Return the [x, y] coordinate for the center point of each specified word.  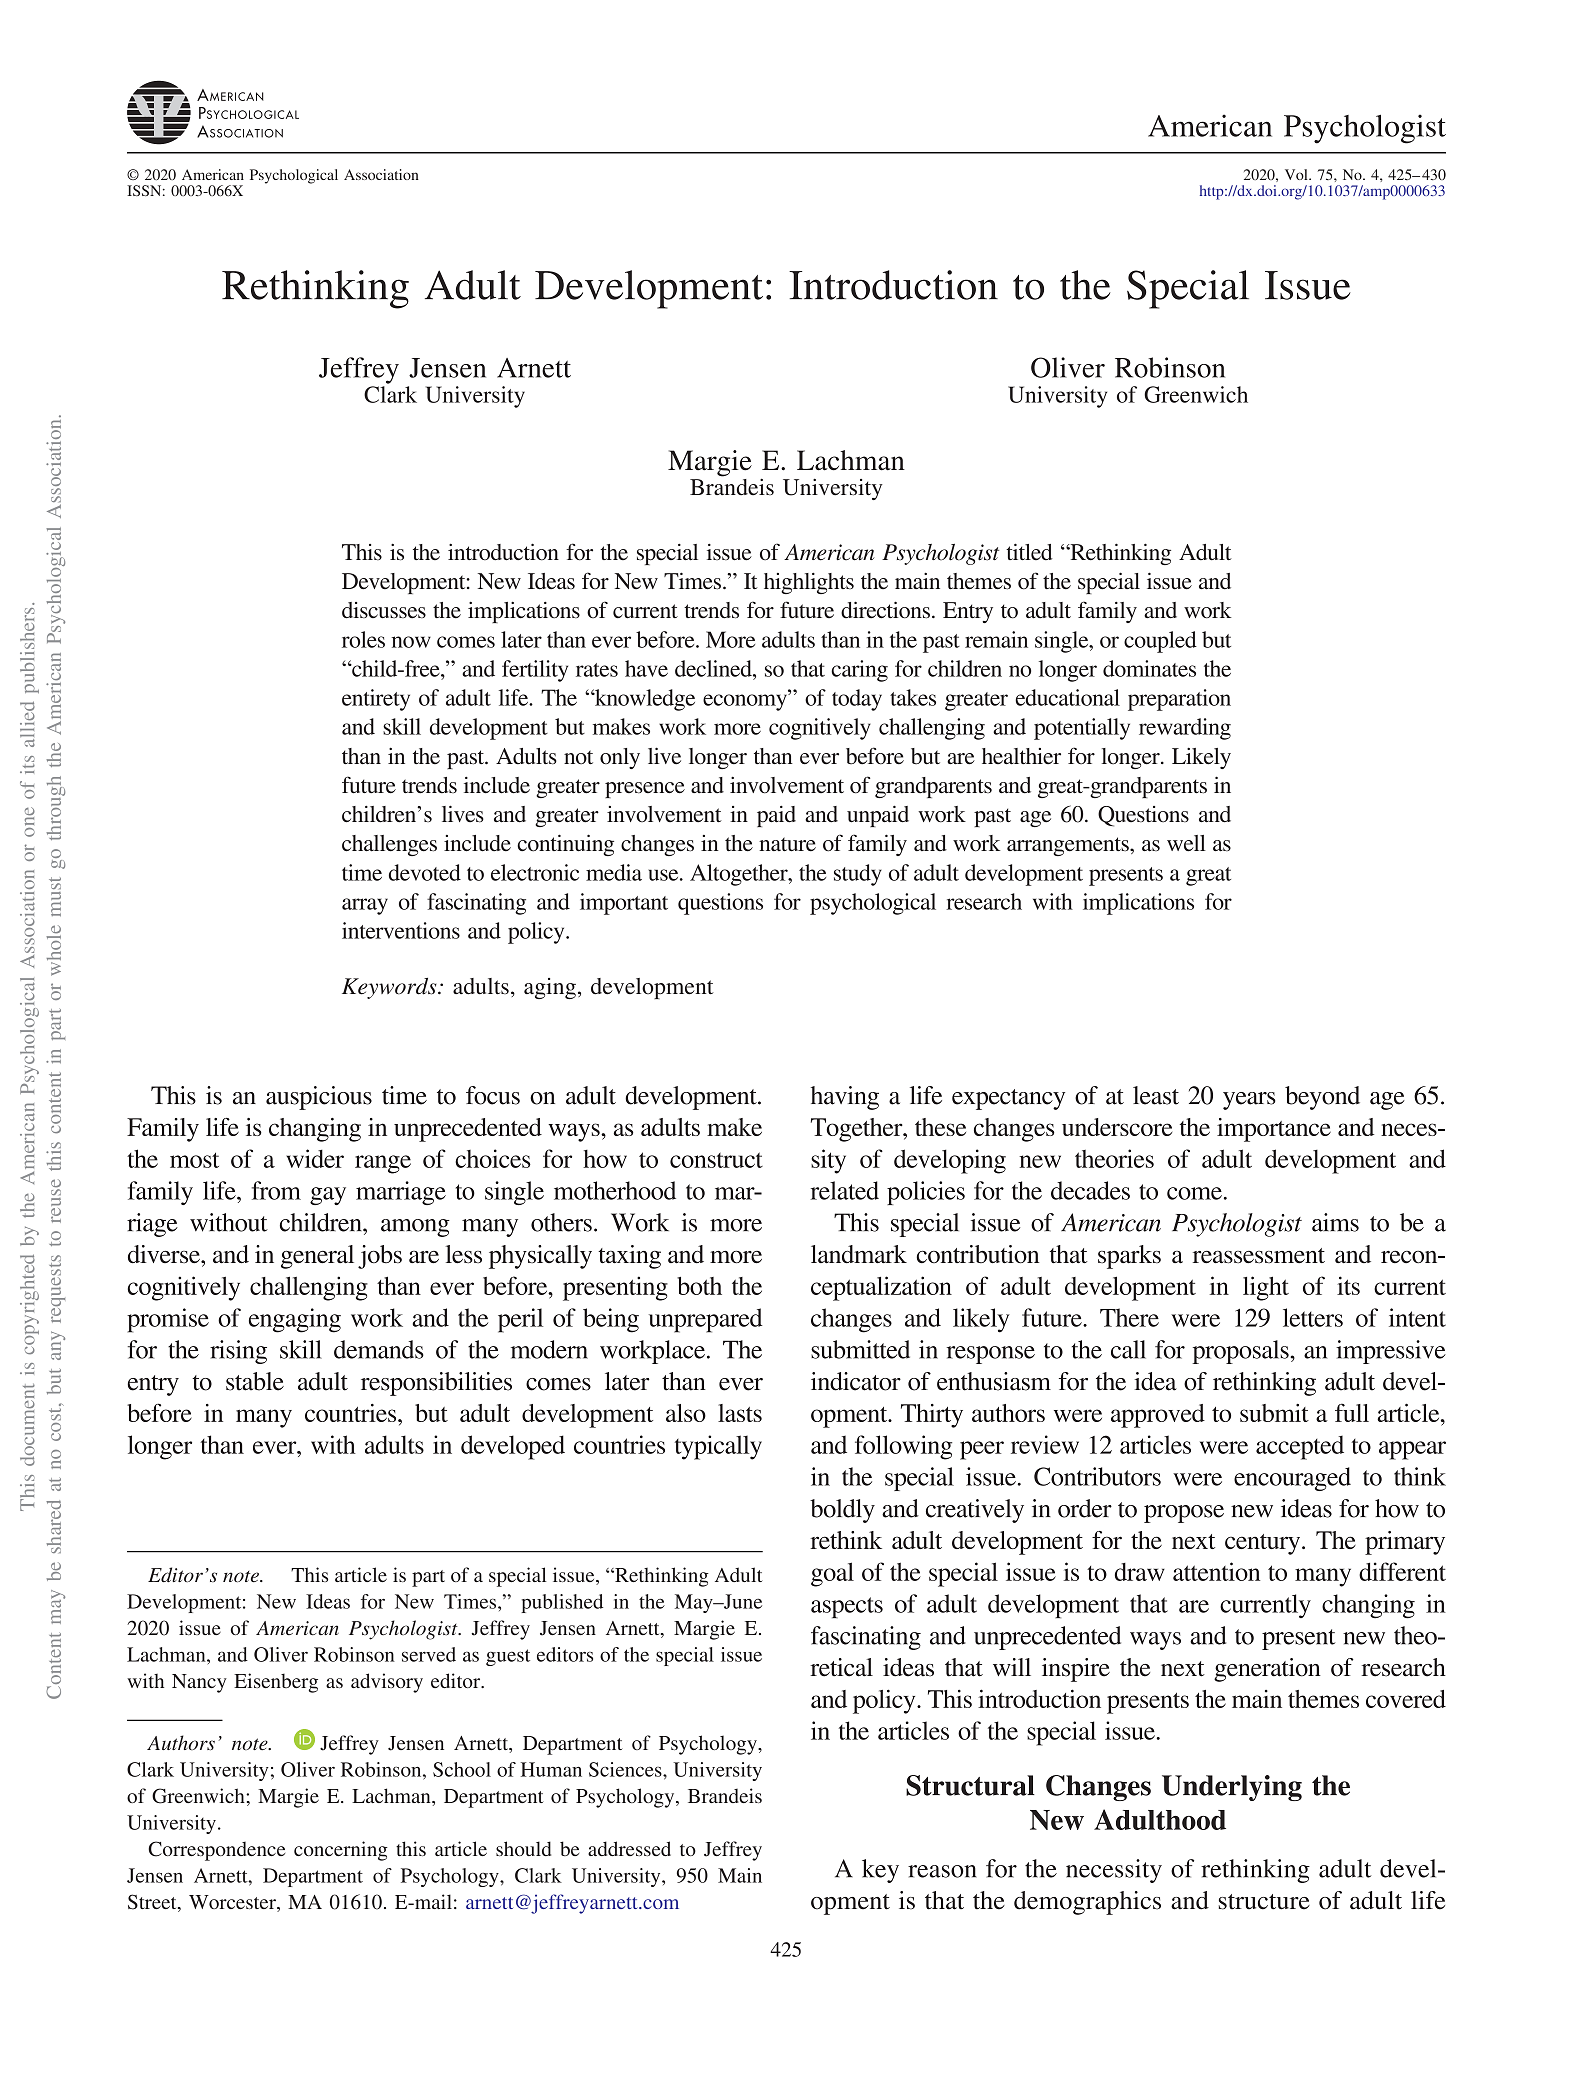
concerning [341, 1851]
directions [885, 610]
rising [238, 1352]
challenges [389, 845]
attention [1216, 1571]
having [845, 1098]
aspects [847, 1607]
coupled [1160, 642]
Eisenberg [276, 1683]
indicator [856, 1381]
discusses [384, 610]
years [1249, 1101]
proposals [1241, 1352]
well [1186, 843]
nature [787, 844]
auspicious [319, 1098]
